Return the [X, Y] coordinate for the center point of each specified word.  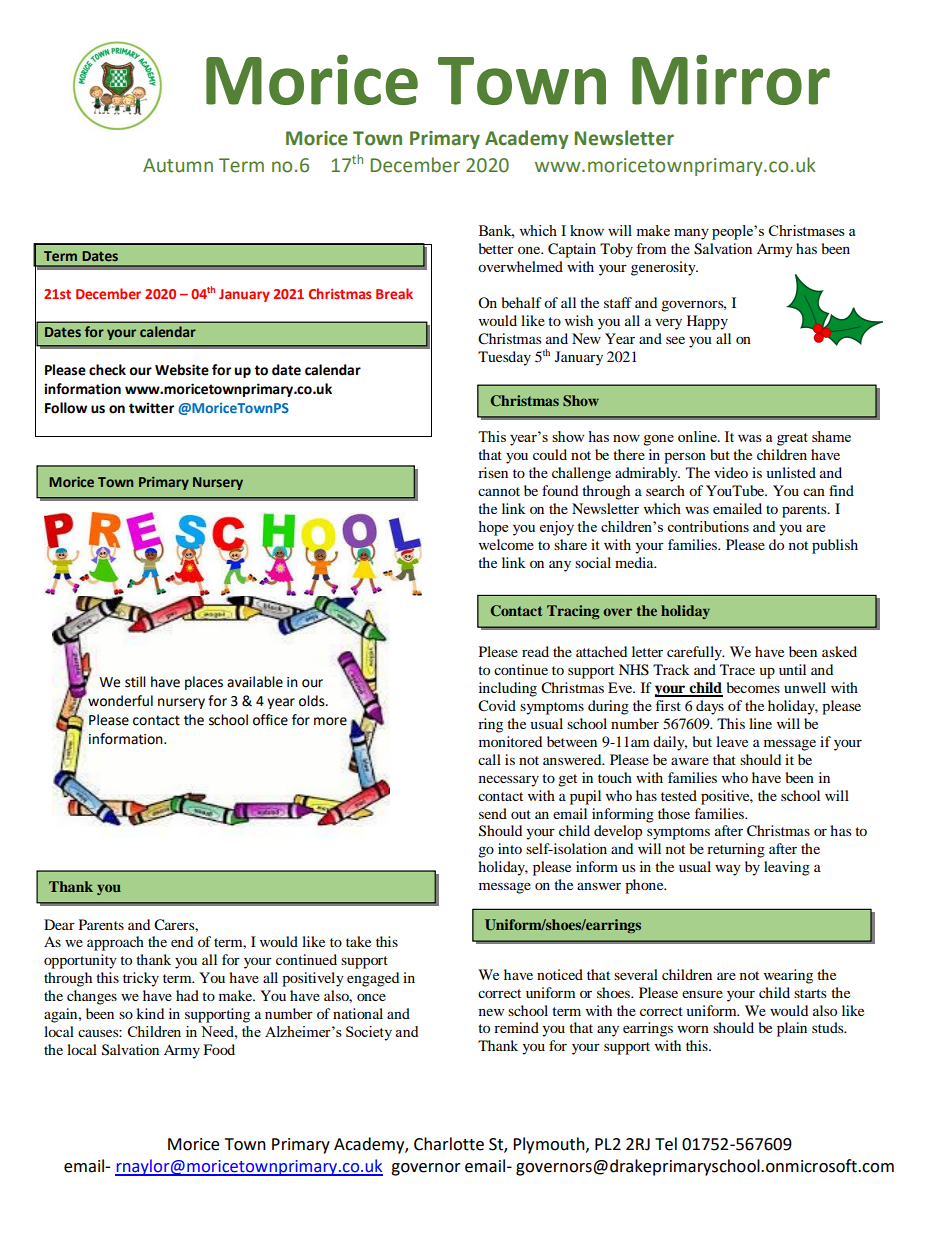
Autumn [178, 165]
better [496, 248]
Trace [737, 669]
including [508, 689]
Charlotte [449, 1144]
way [728, 870]
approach [115, 943]
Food [219, 1049]
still [135, 682]
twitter [151, 408]
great [792, 439]
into [510, 848]
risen [493, 472]
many [691, 234]
